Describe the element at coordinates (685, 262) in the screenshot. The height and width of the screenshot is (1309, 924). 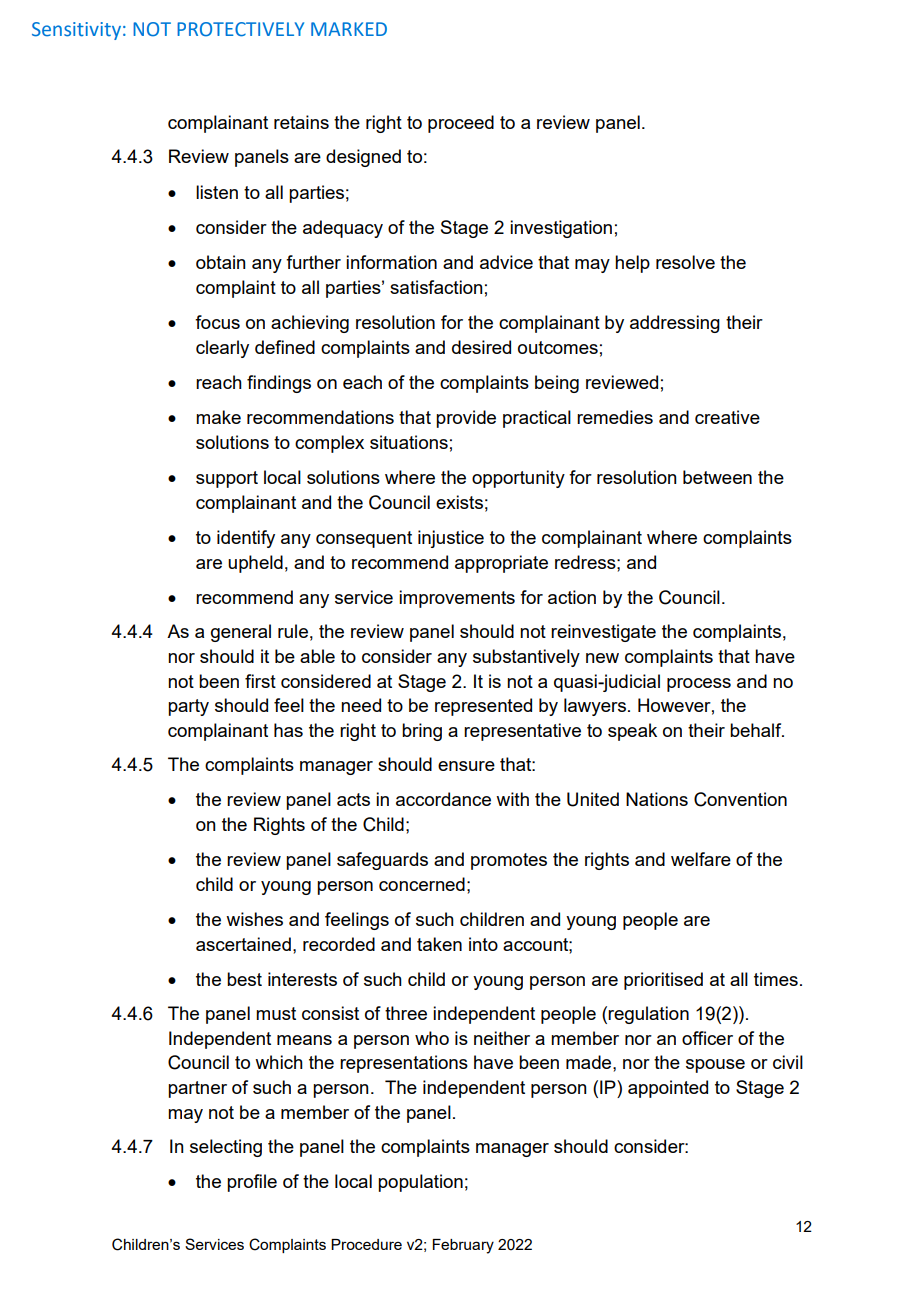
I see `resolve` at that location.
